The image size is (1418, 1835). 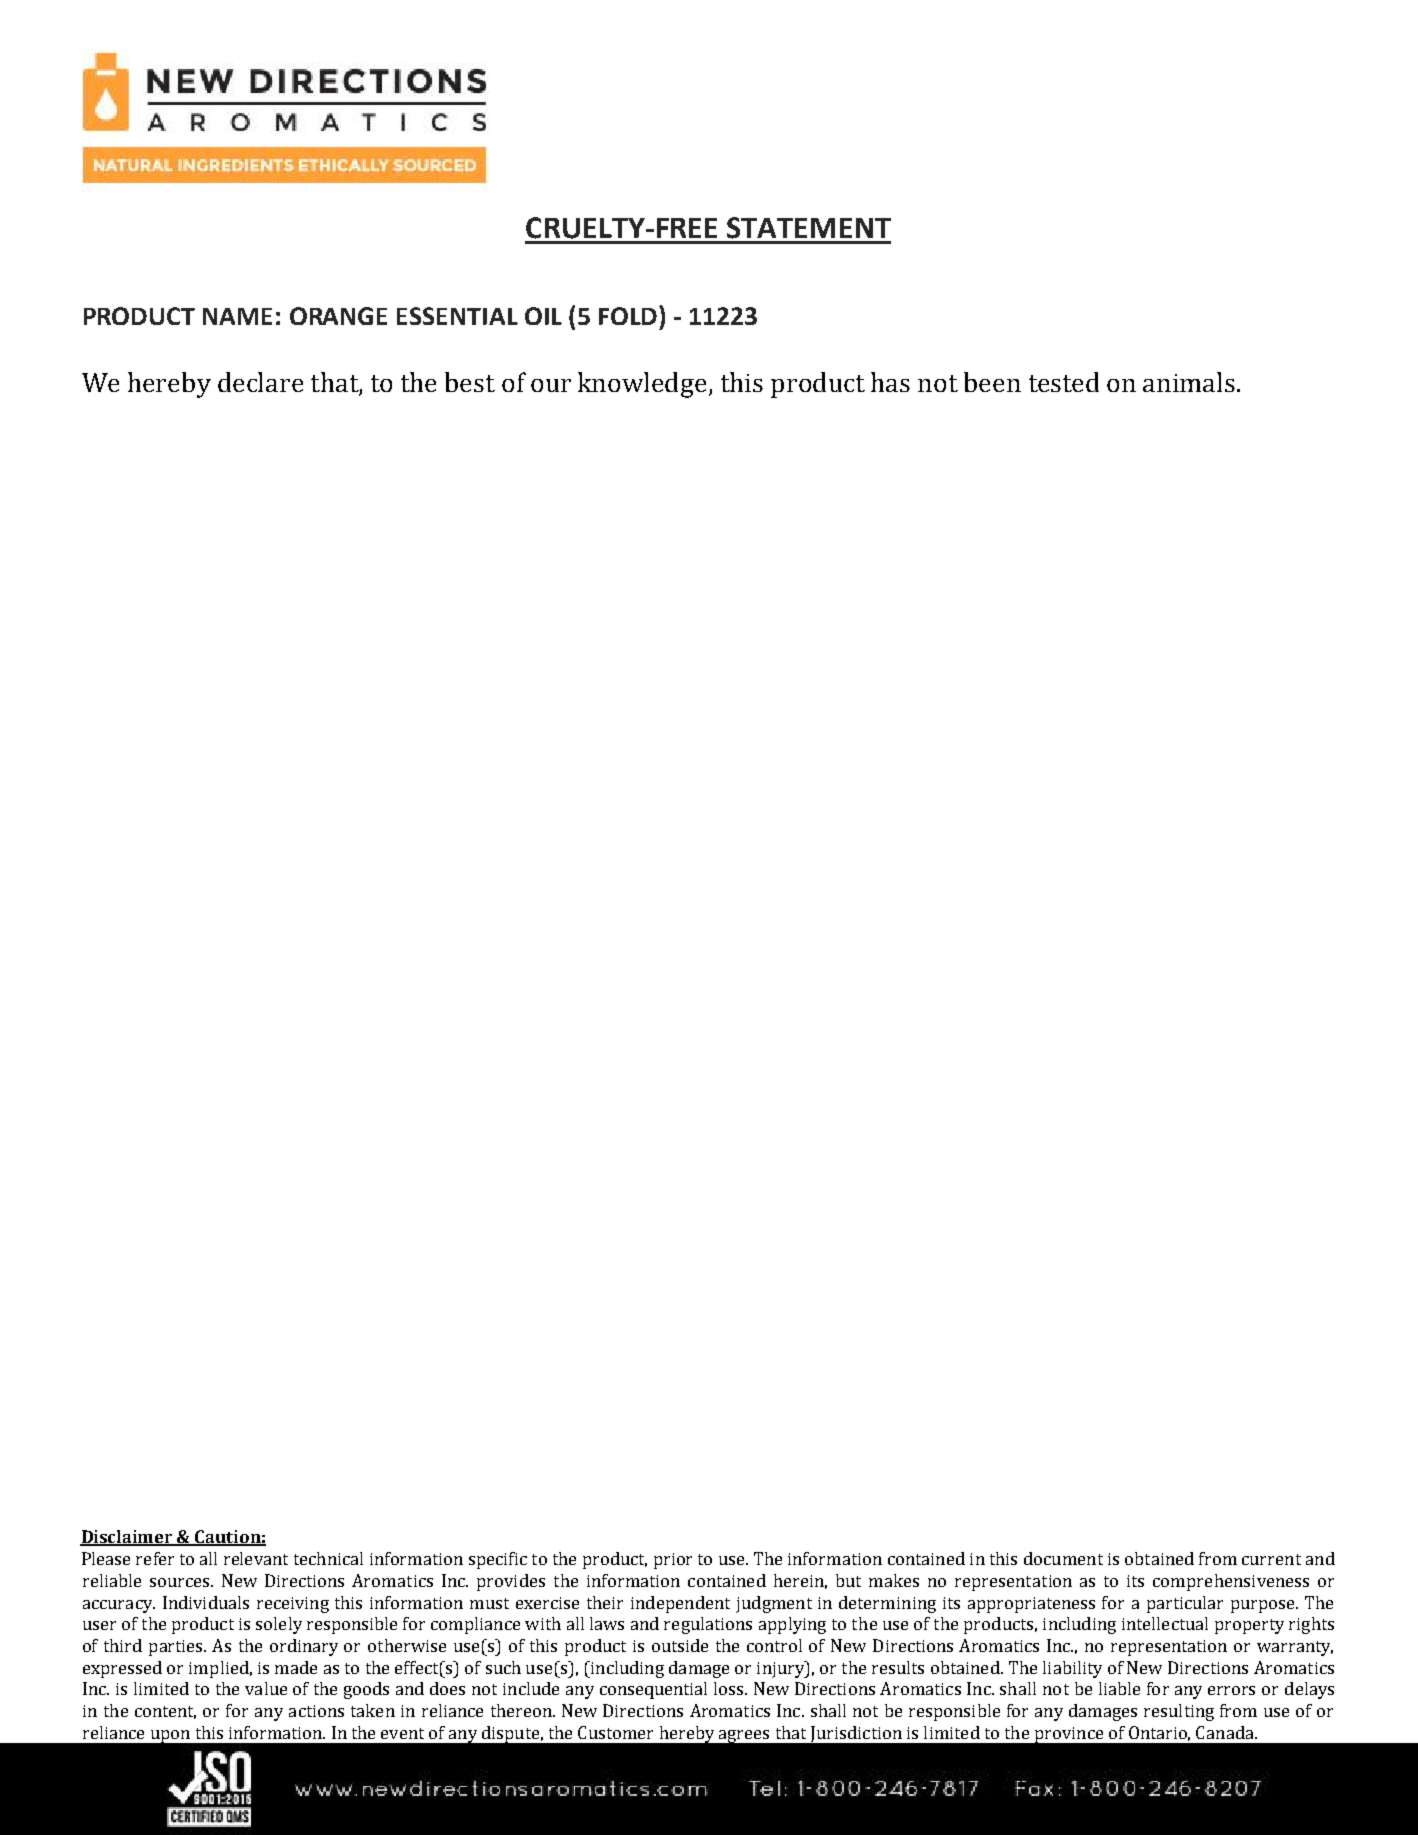 What do you see at coordinates (1189, 382) in the page?
I see `animals` at bounding box center [1189, 382].
